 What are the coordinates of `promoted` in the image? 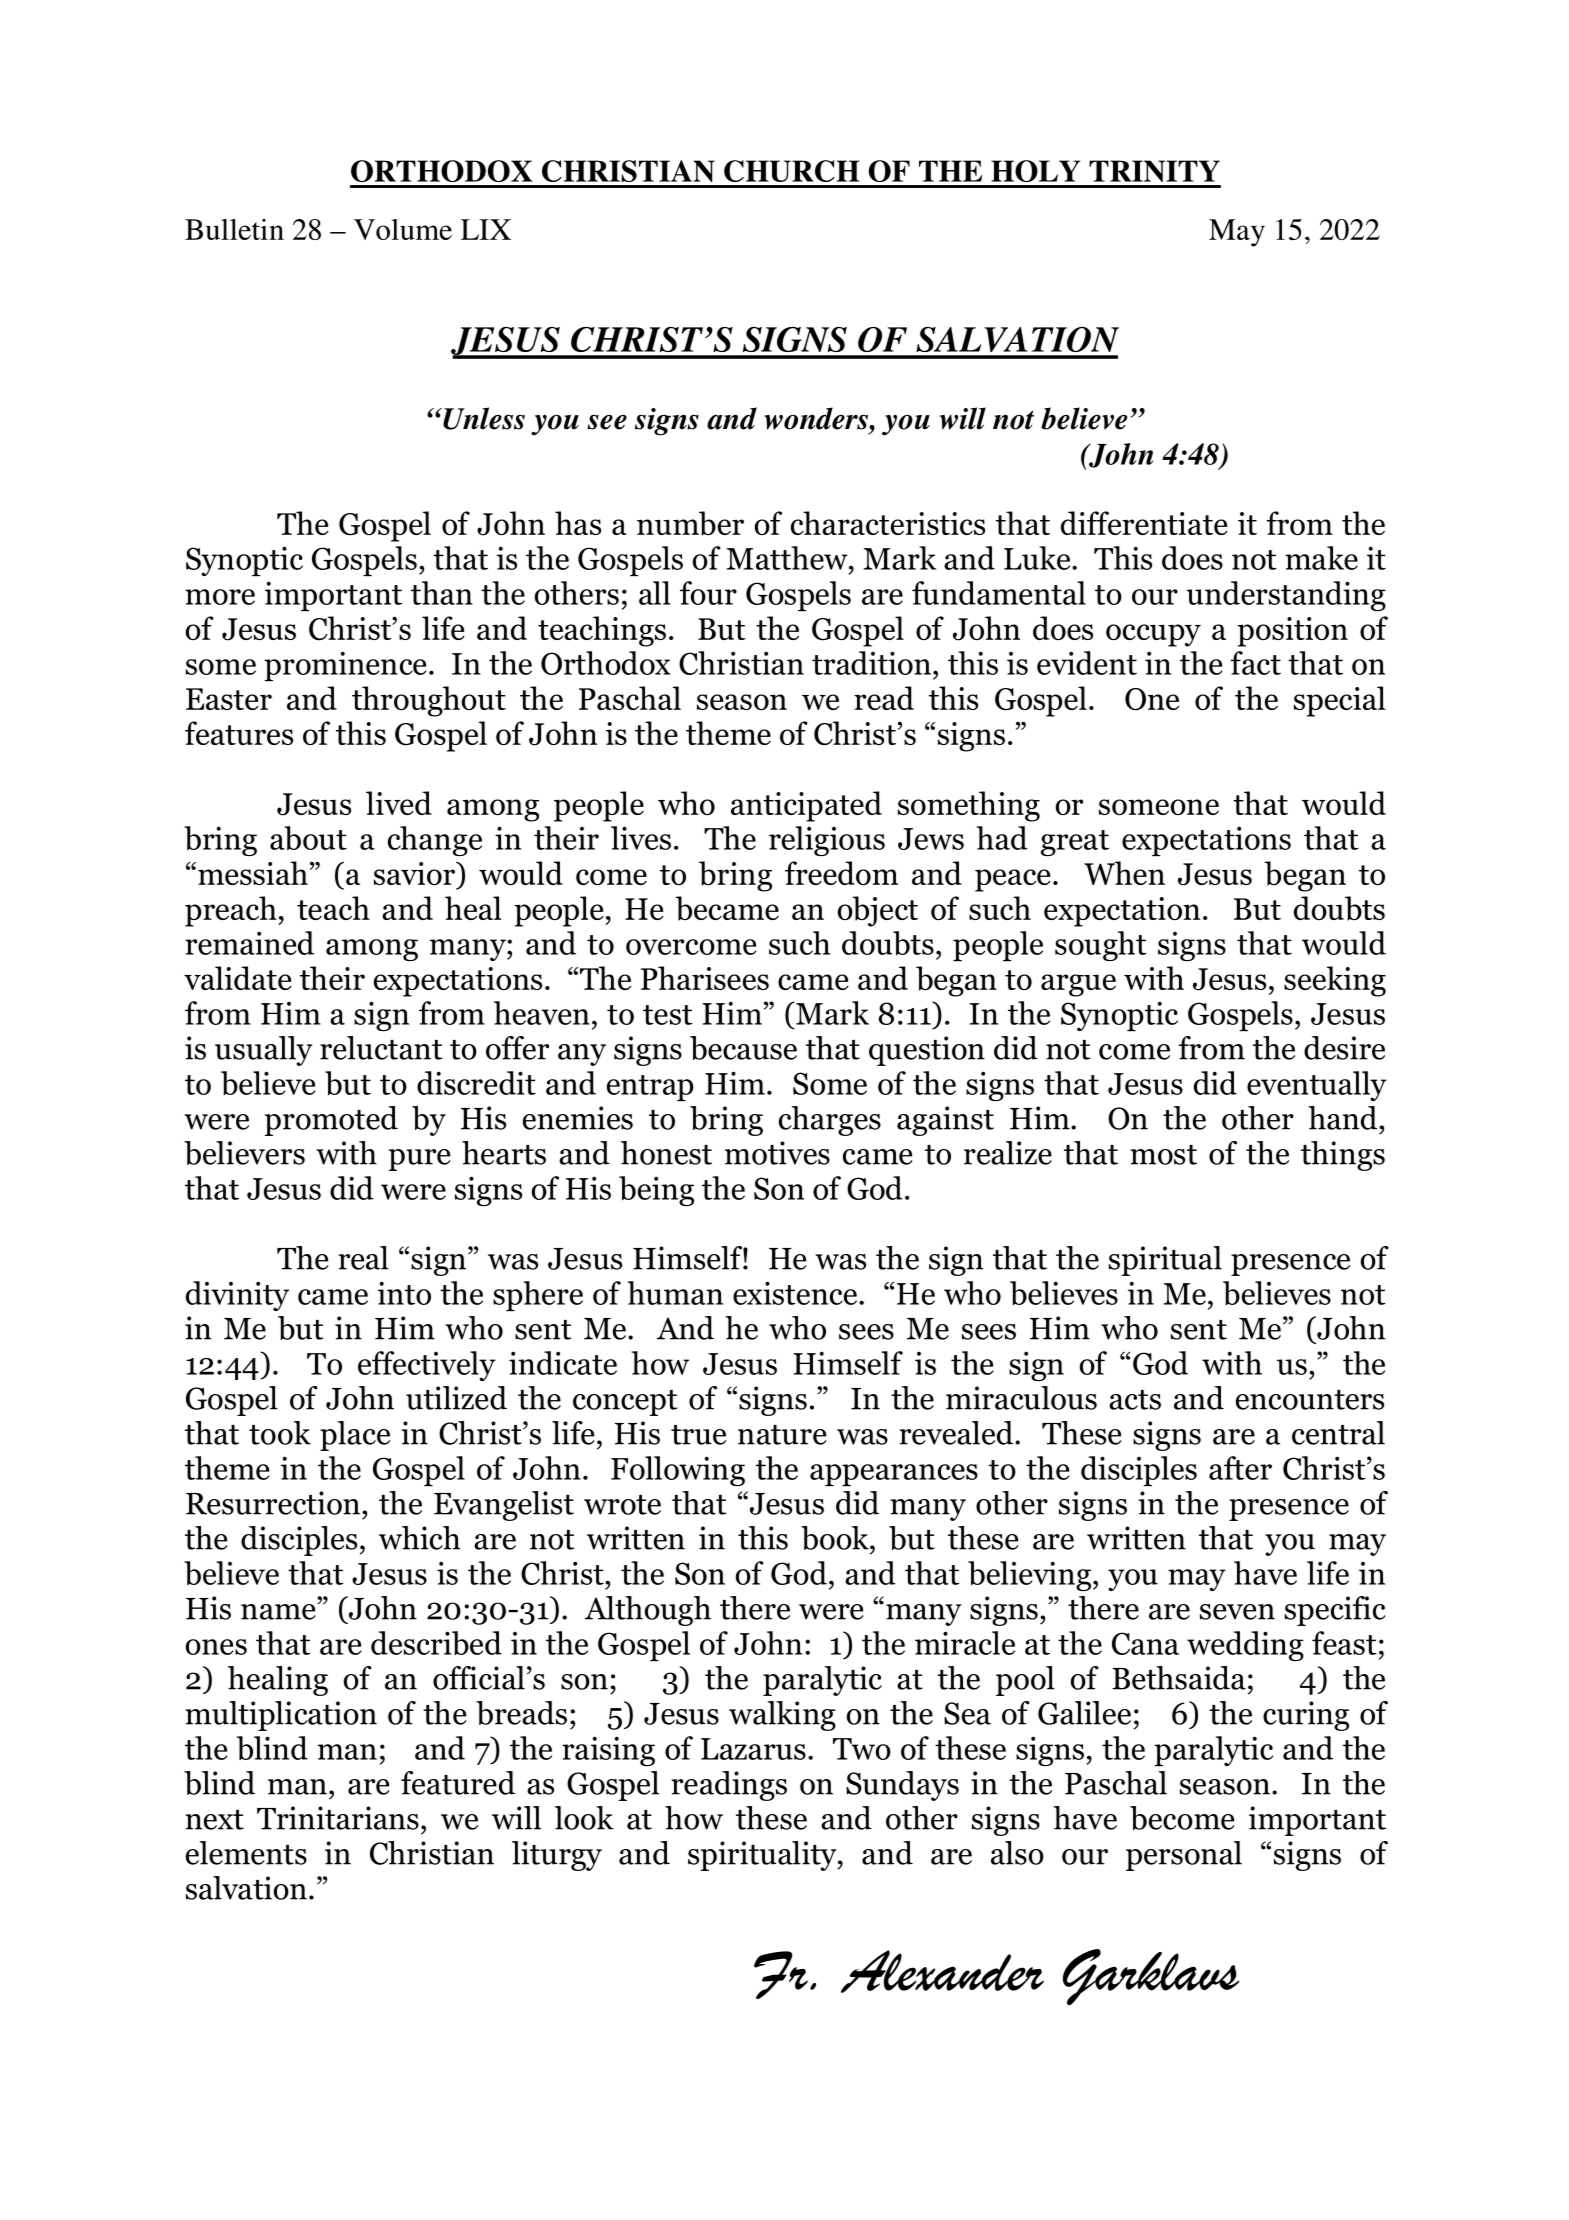 It's located at (331, 1121).
